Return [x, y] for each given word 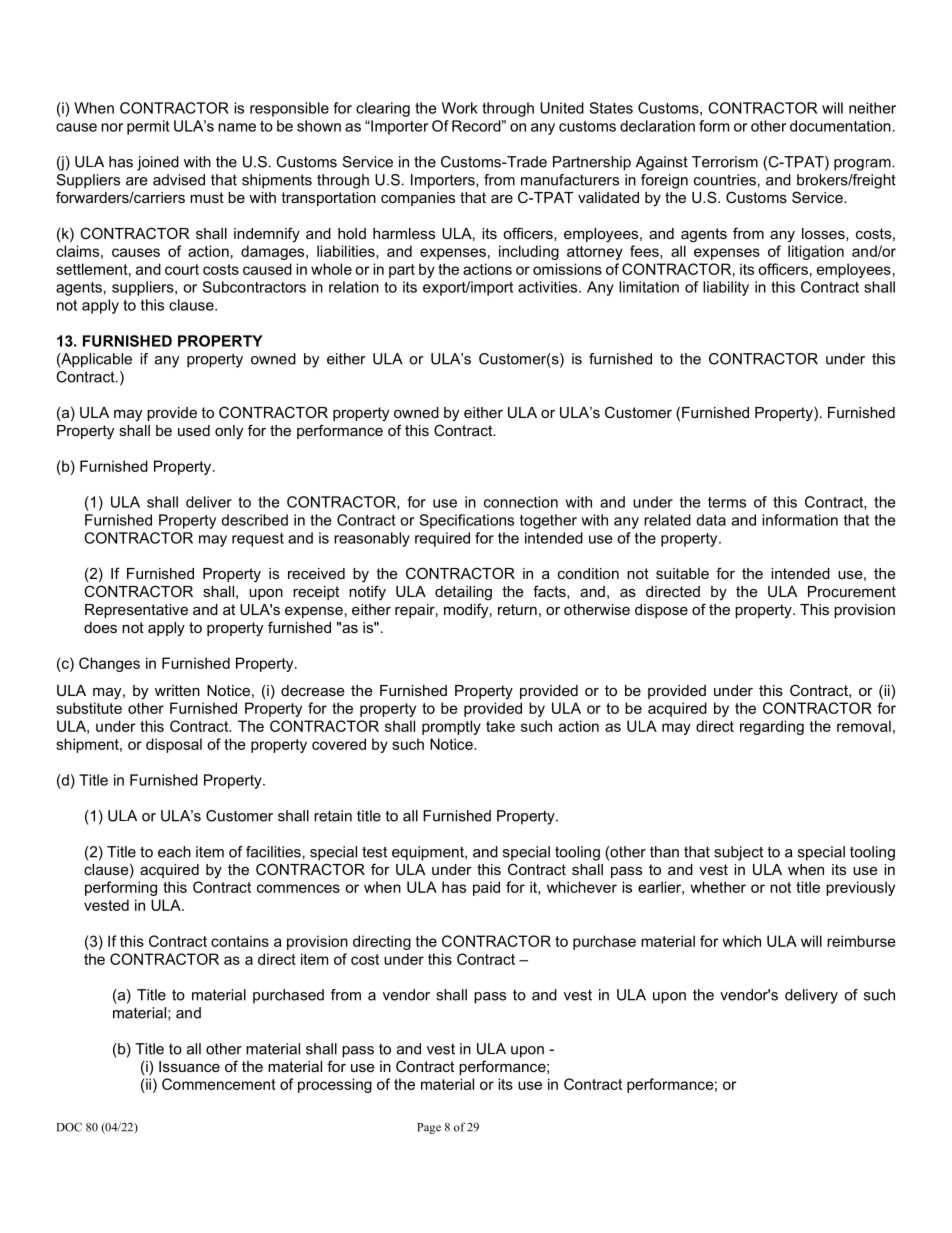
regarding [772, 727]
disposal [174, 745]
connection [521, 502]
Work [460, 108]
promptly [451, 727]
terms [727, 502]
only [229, 432]
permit [148, 127]
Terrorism [725, 162]
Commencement [219, 1084]
